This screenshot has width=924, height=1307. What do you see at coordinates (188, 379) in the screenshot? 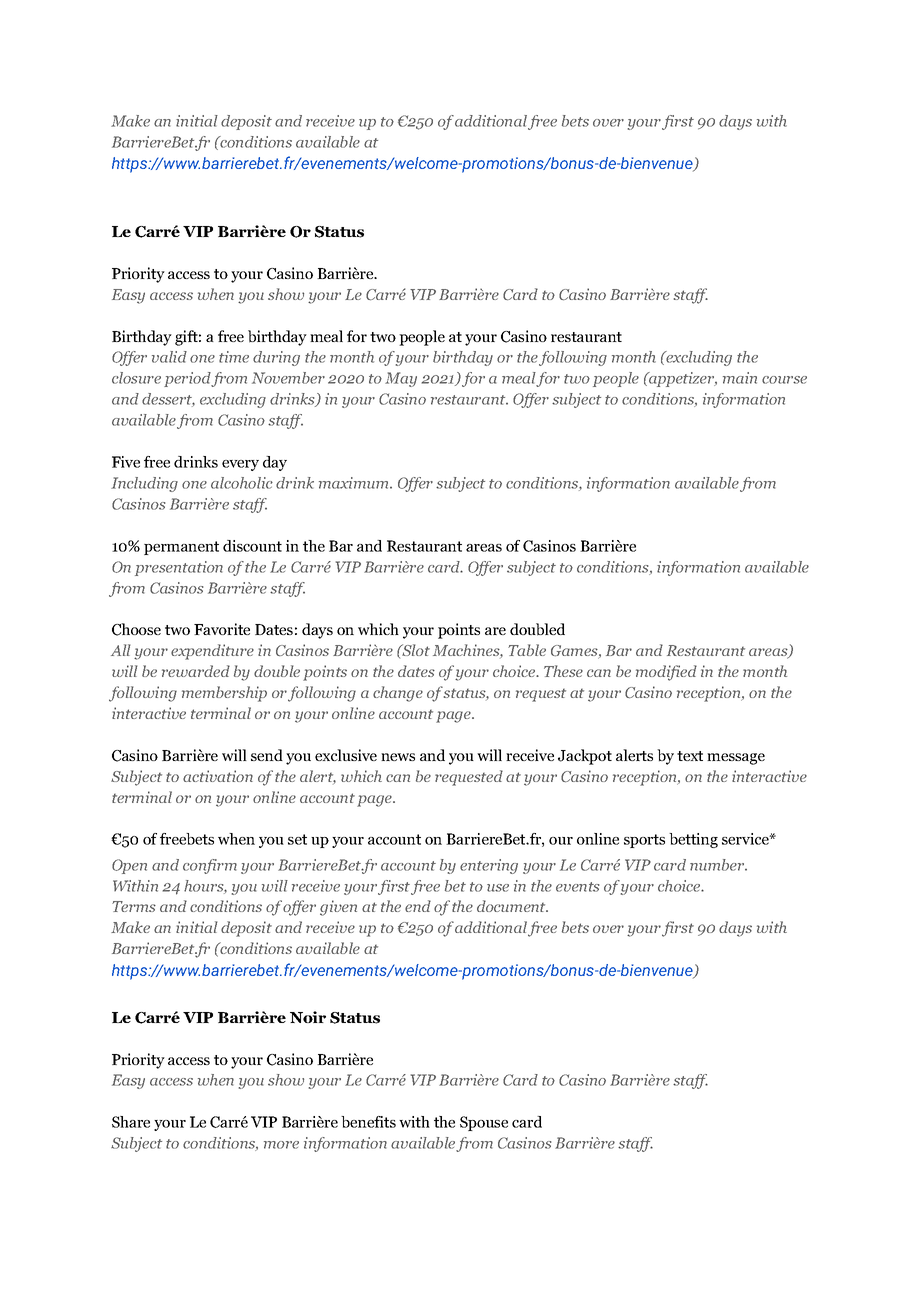
I see `period` at bounding box center [188, 379].
